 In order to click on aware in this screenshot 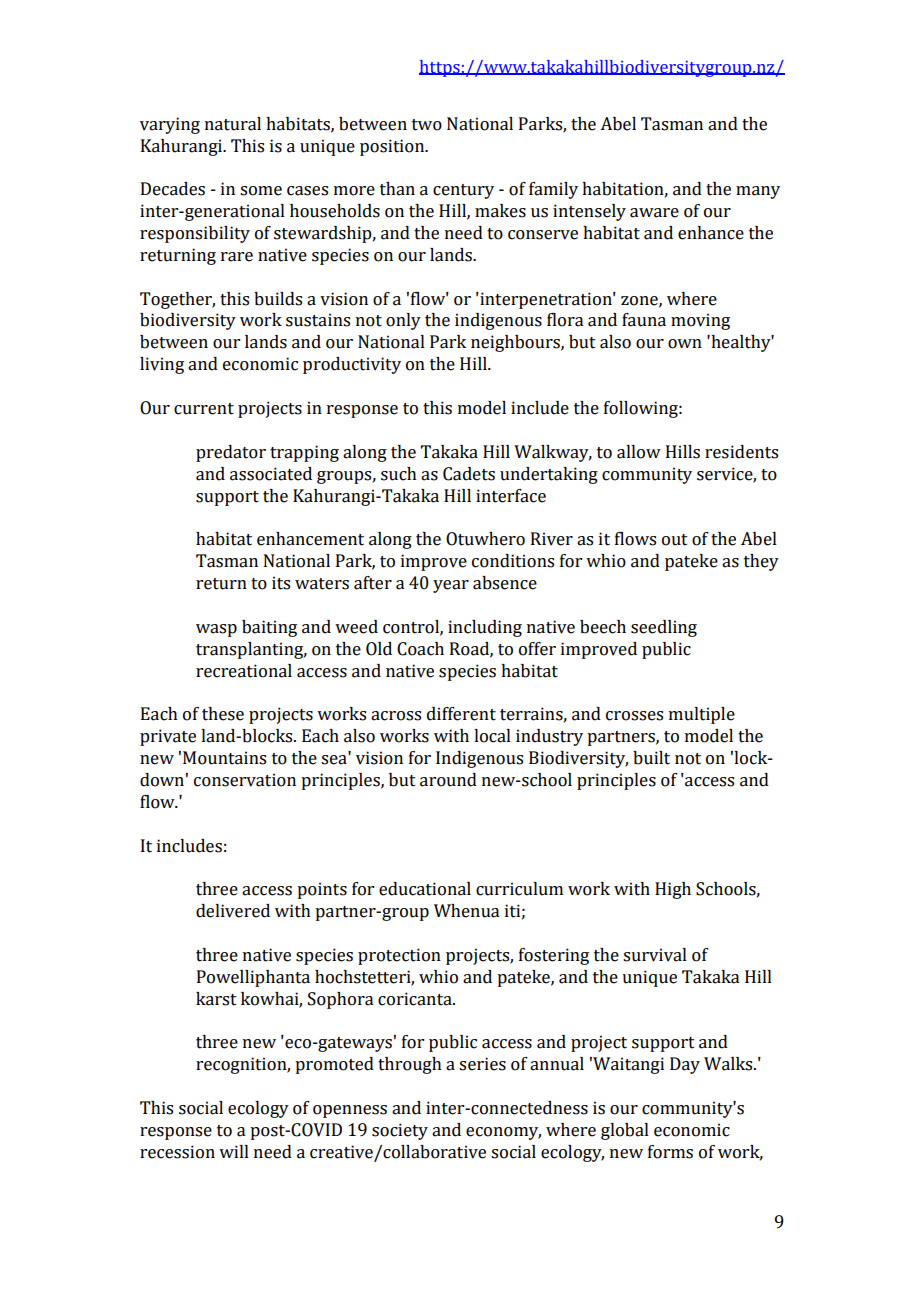, I will do `click(654, 213)`.
